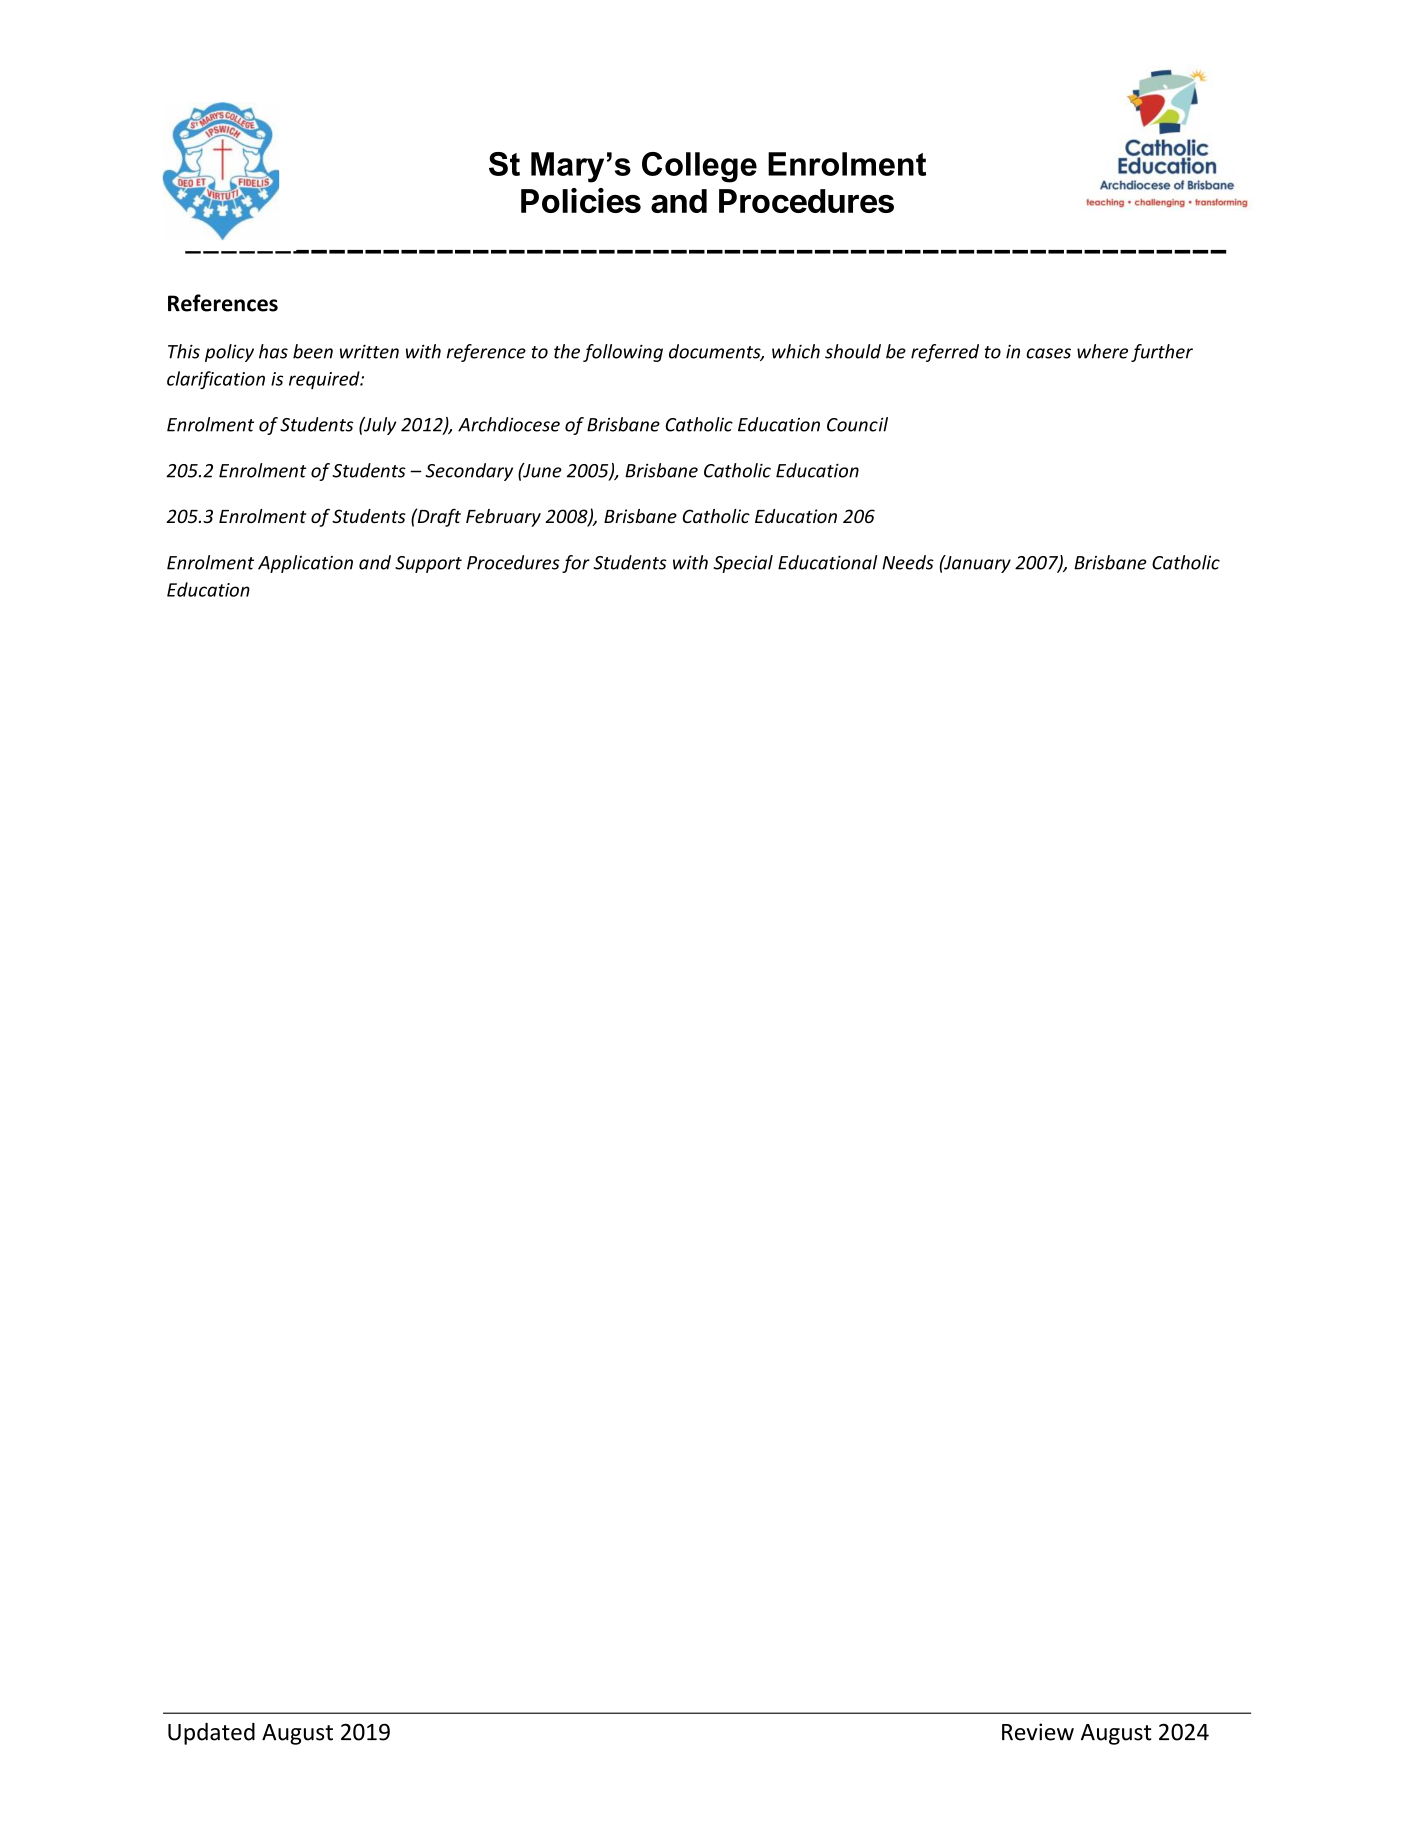 The height and width of the document is (1830, 1414). I want to click on Support, so click(428, 564).
